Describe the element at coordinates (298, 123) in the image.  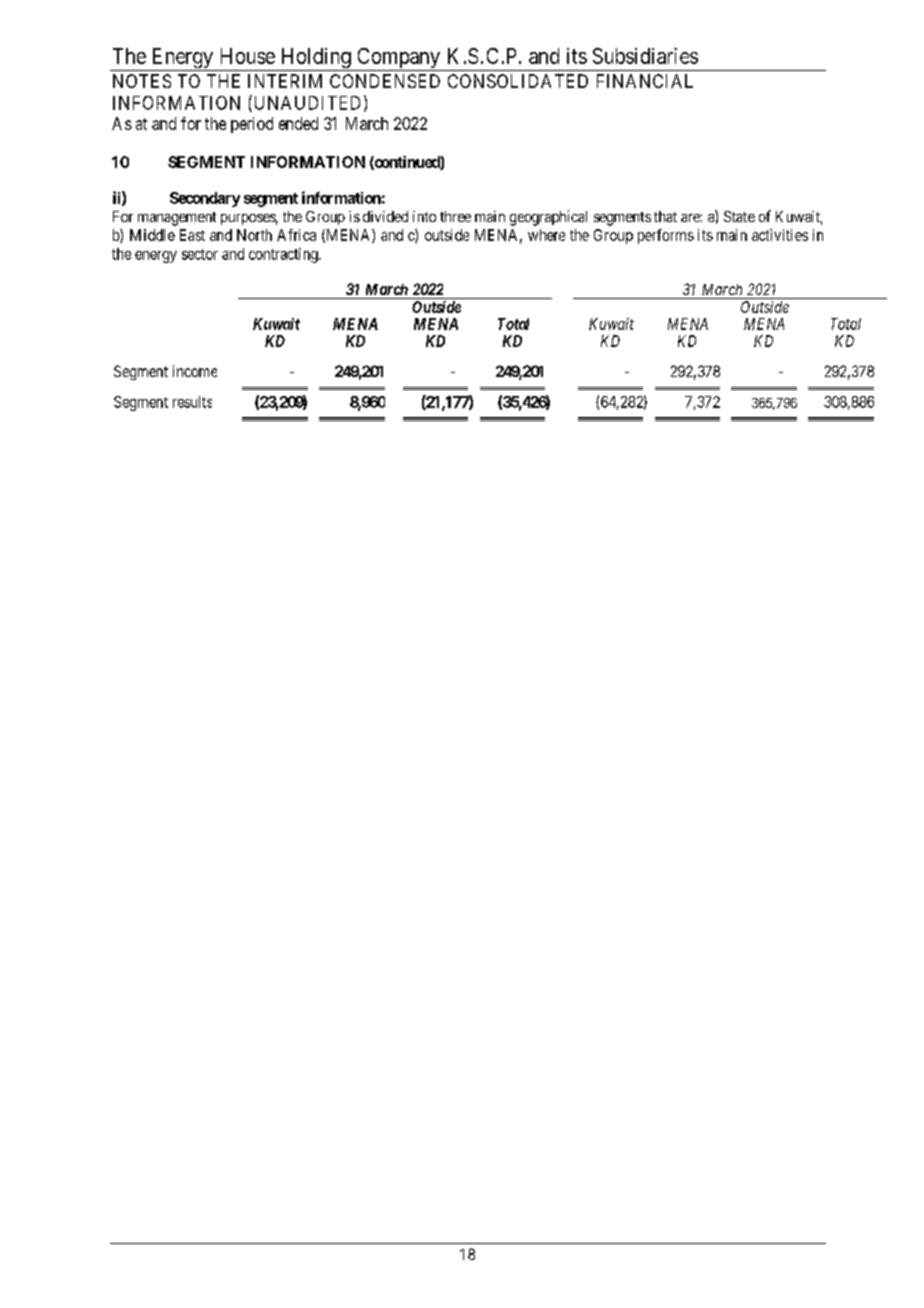
I see `ended` at that location.
